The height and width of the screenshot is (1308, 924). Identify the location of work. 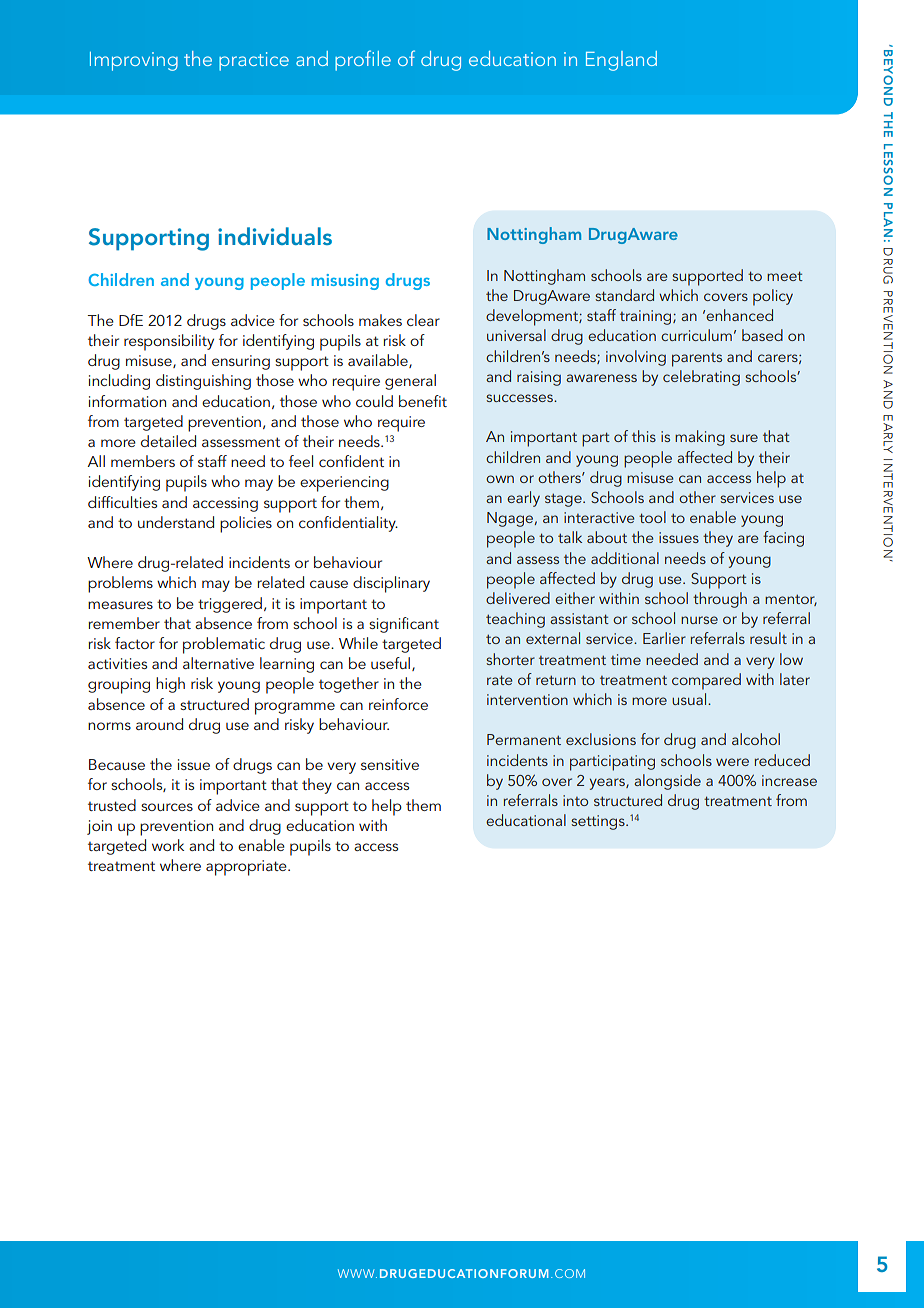
(168, 845).
